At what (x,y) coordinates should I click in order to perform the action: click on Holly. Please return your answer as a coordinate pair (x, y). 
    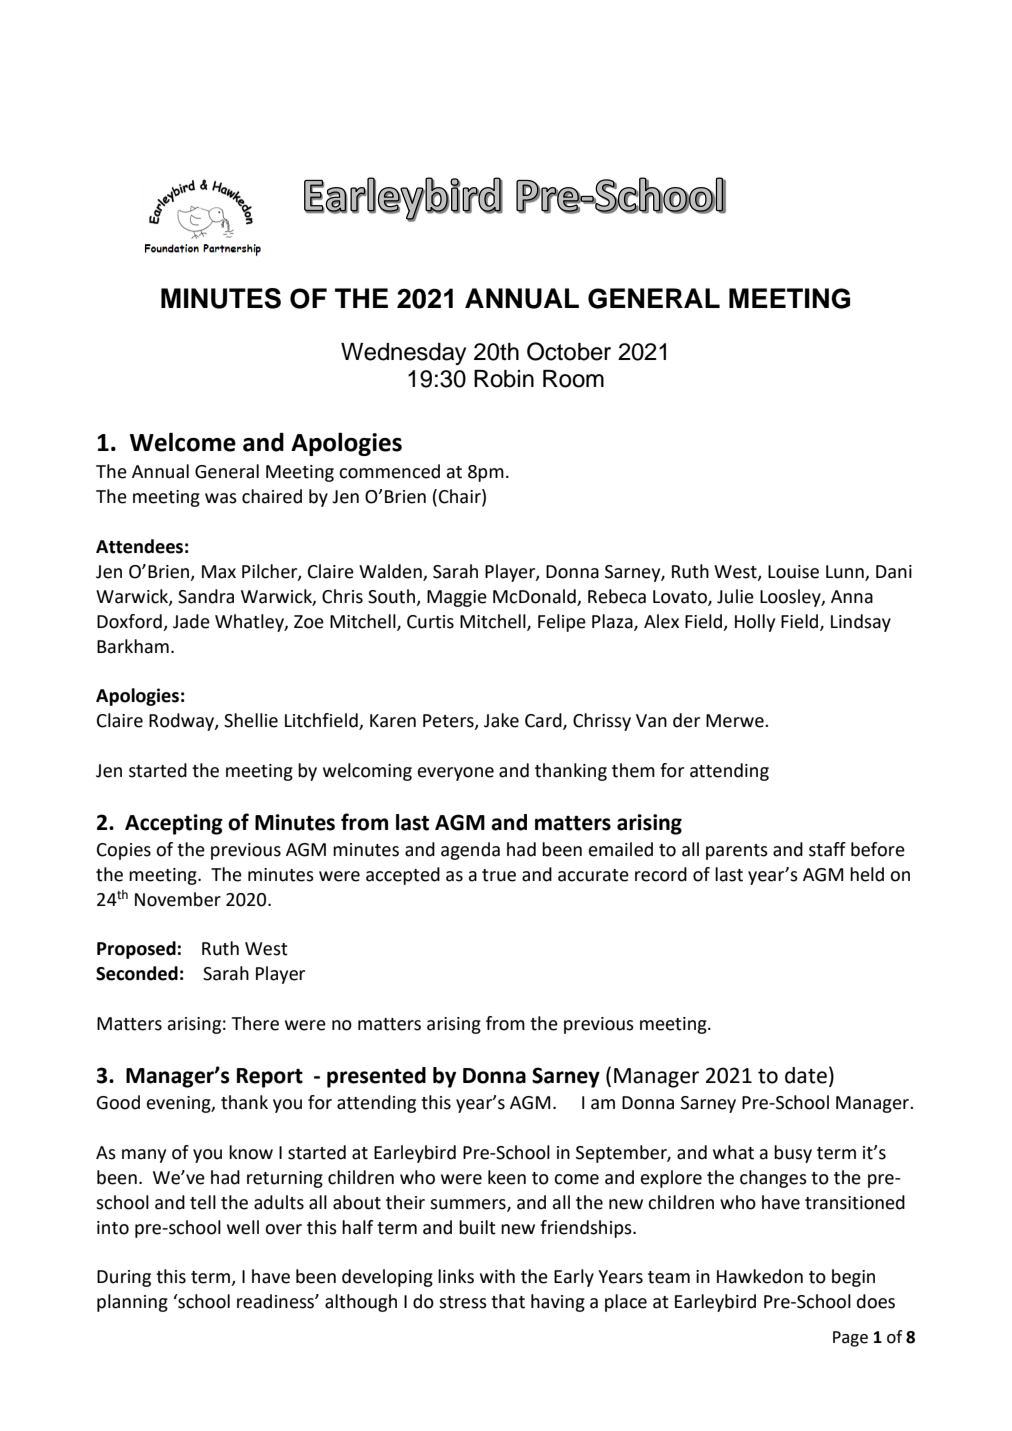
    Looking at the image, I should click on (755, 623).
